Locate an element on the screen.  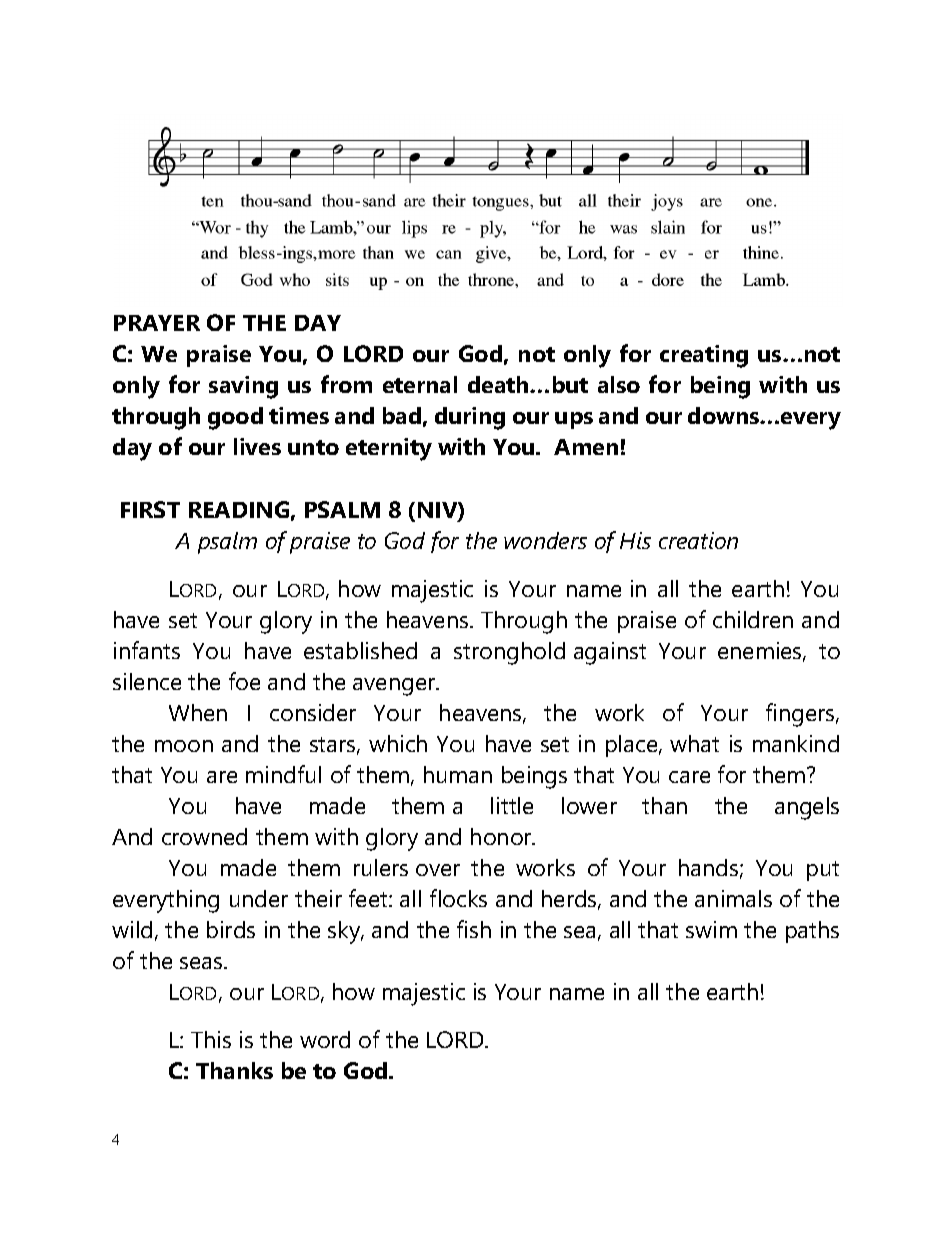
This is located at coordinates (211, 1039).
